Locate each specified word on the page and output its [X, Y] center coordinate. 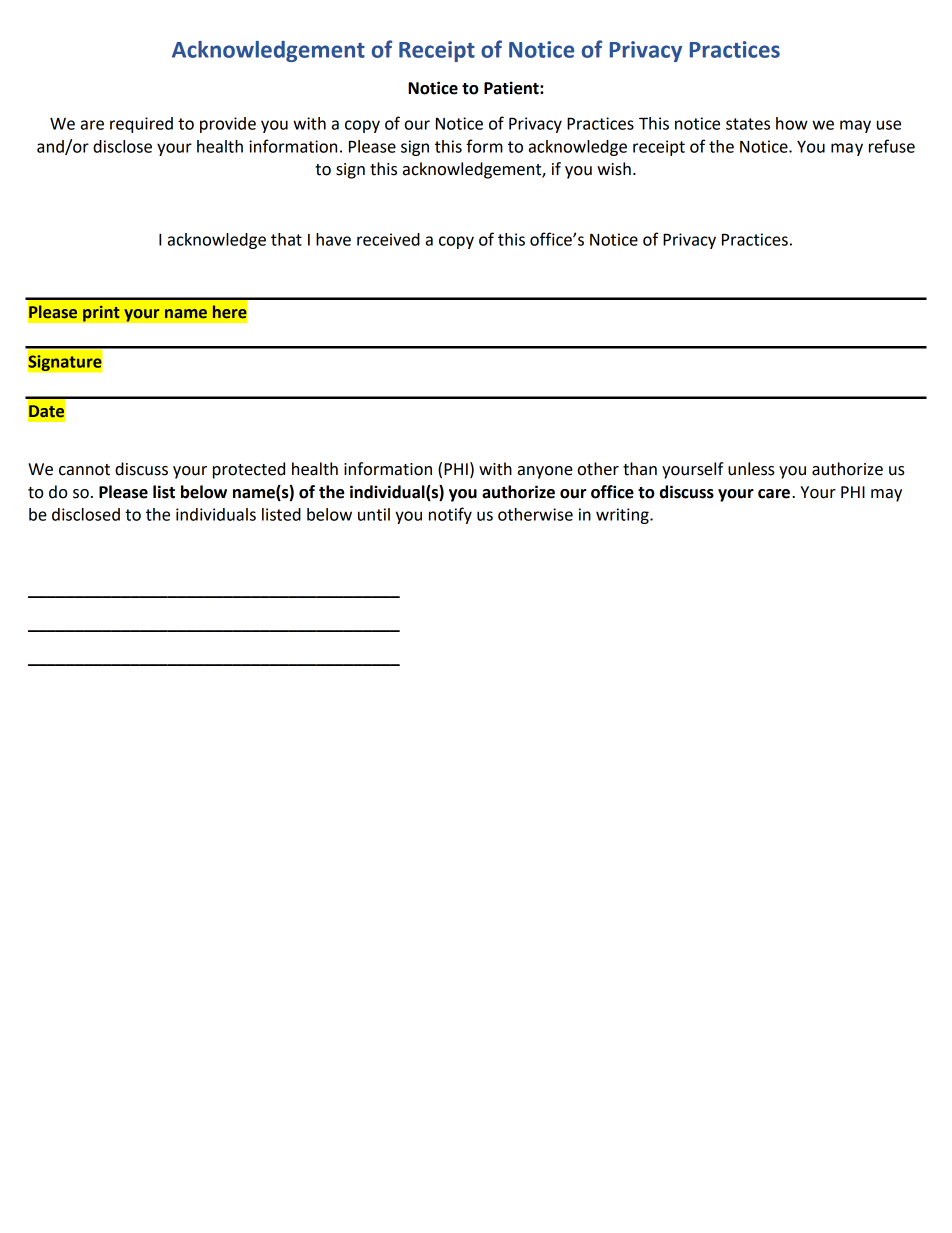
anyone [545, 472]
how [792, 123]
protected [249, 470]
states [748, 124]
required [141, 125]
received [388, 239]
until [374, 514]
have [333, 239]
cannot [84, 470]
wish [614, 169]
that [286, 239]
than [640, 469]
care [774, 494]
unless [751, 469]
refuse [892, 146]
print [101, 313]
